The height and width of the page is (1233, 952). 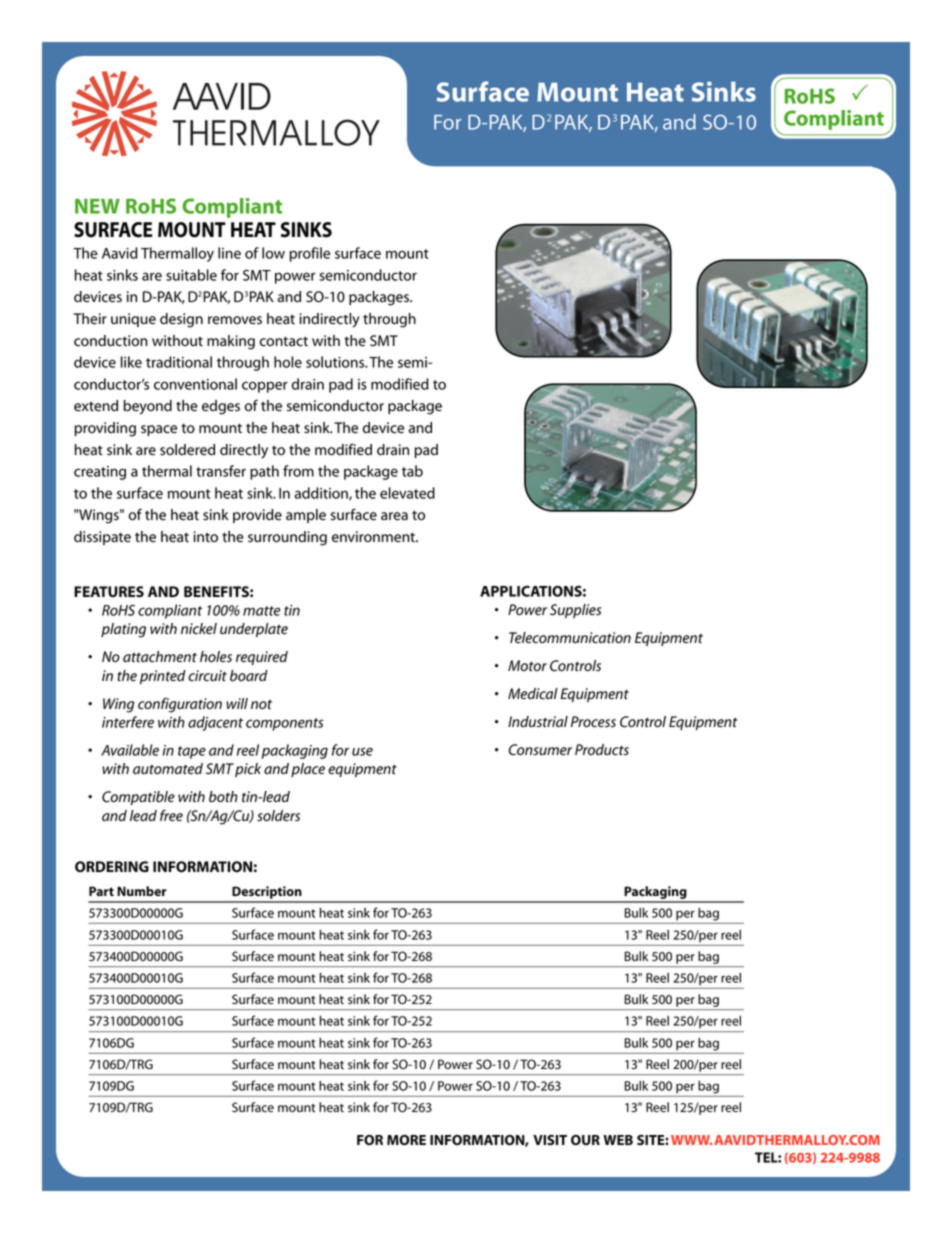 I want to click on profile, so click(x=309, y=254).
